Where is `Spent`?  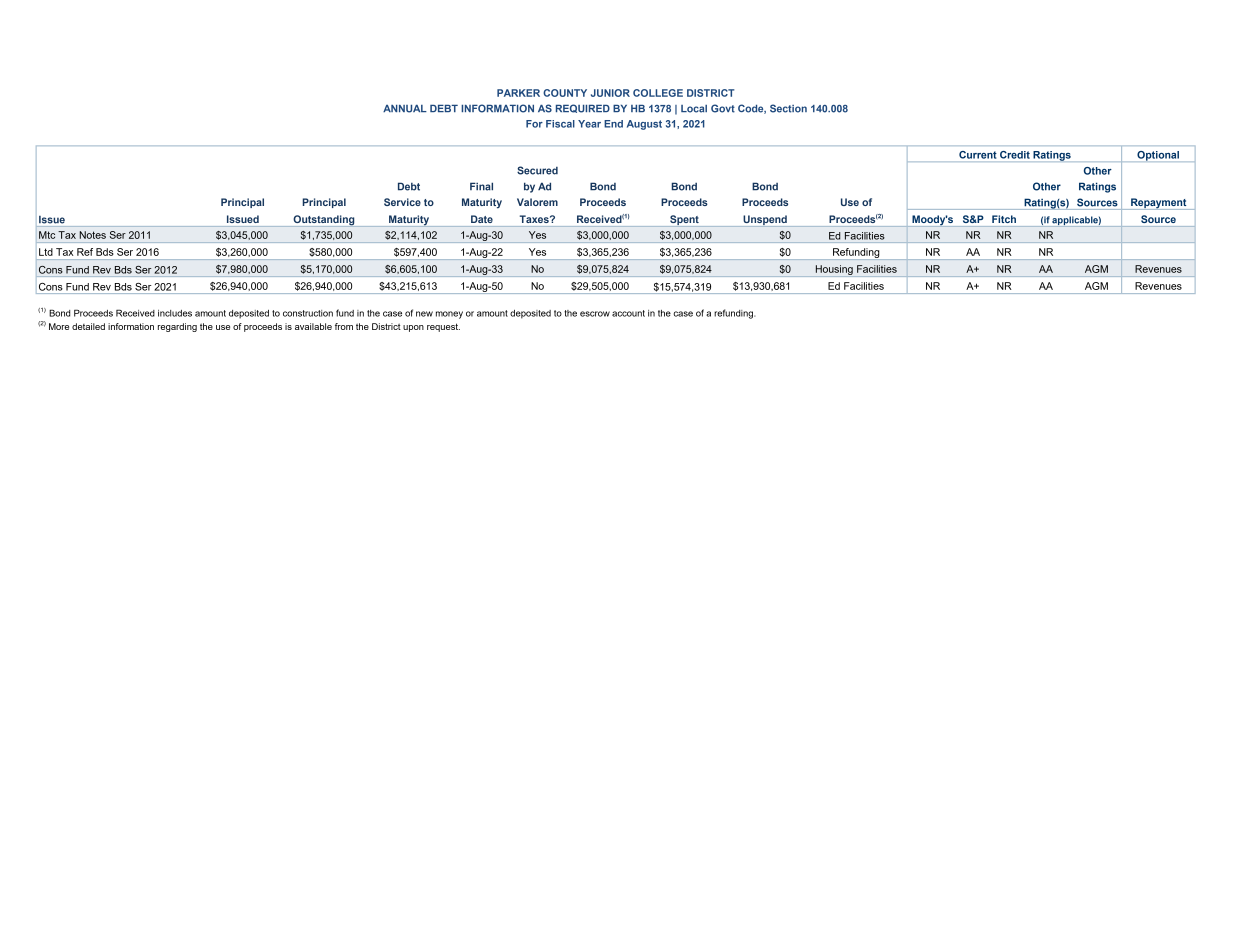 Spent is located at coordinates (684, 221).
